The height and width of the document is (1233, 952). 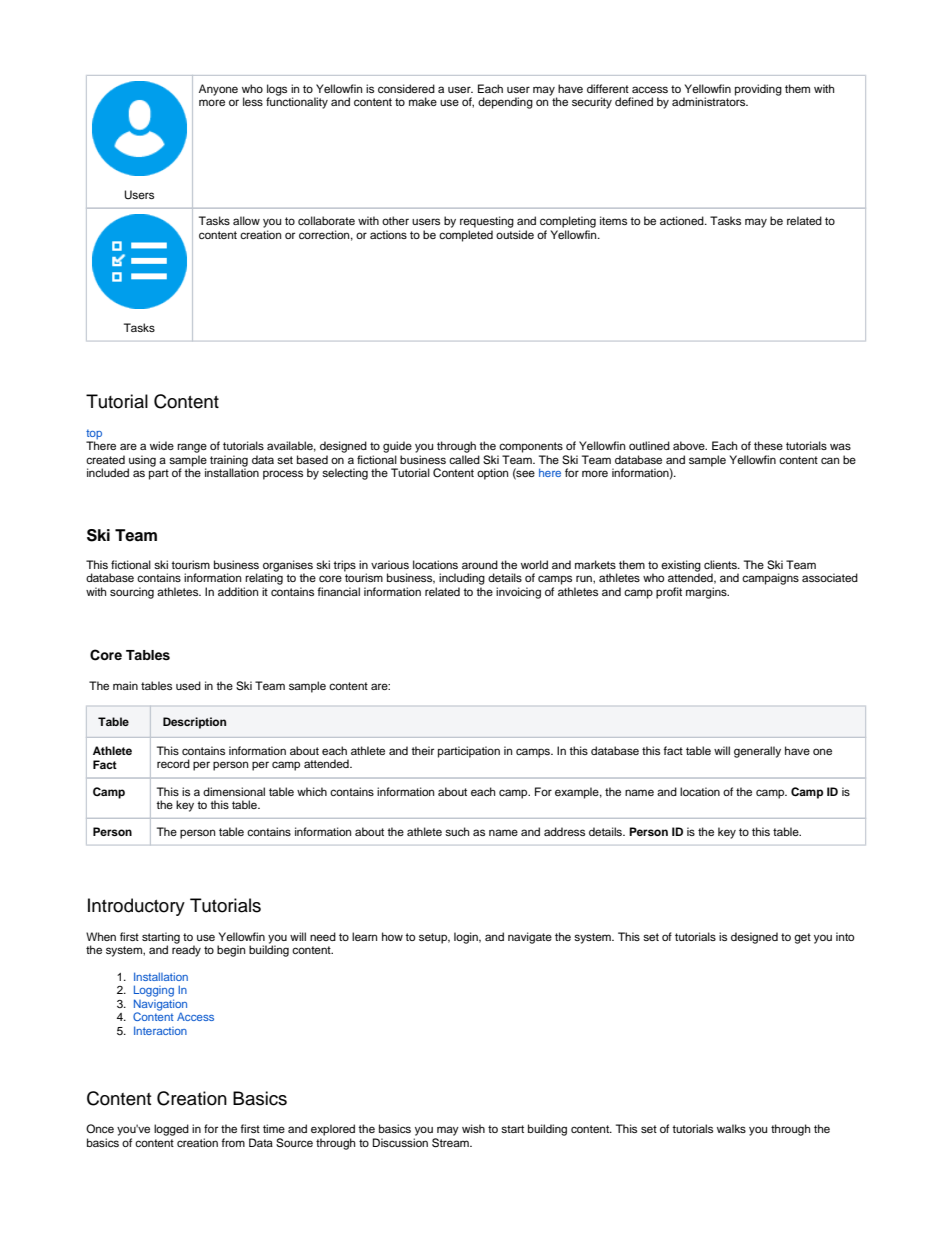 What do you see at coordinates (758, 90) in the document?
I see `providing` at bounding box center [758, 90].
